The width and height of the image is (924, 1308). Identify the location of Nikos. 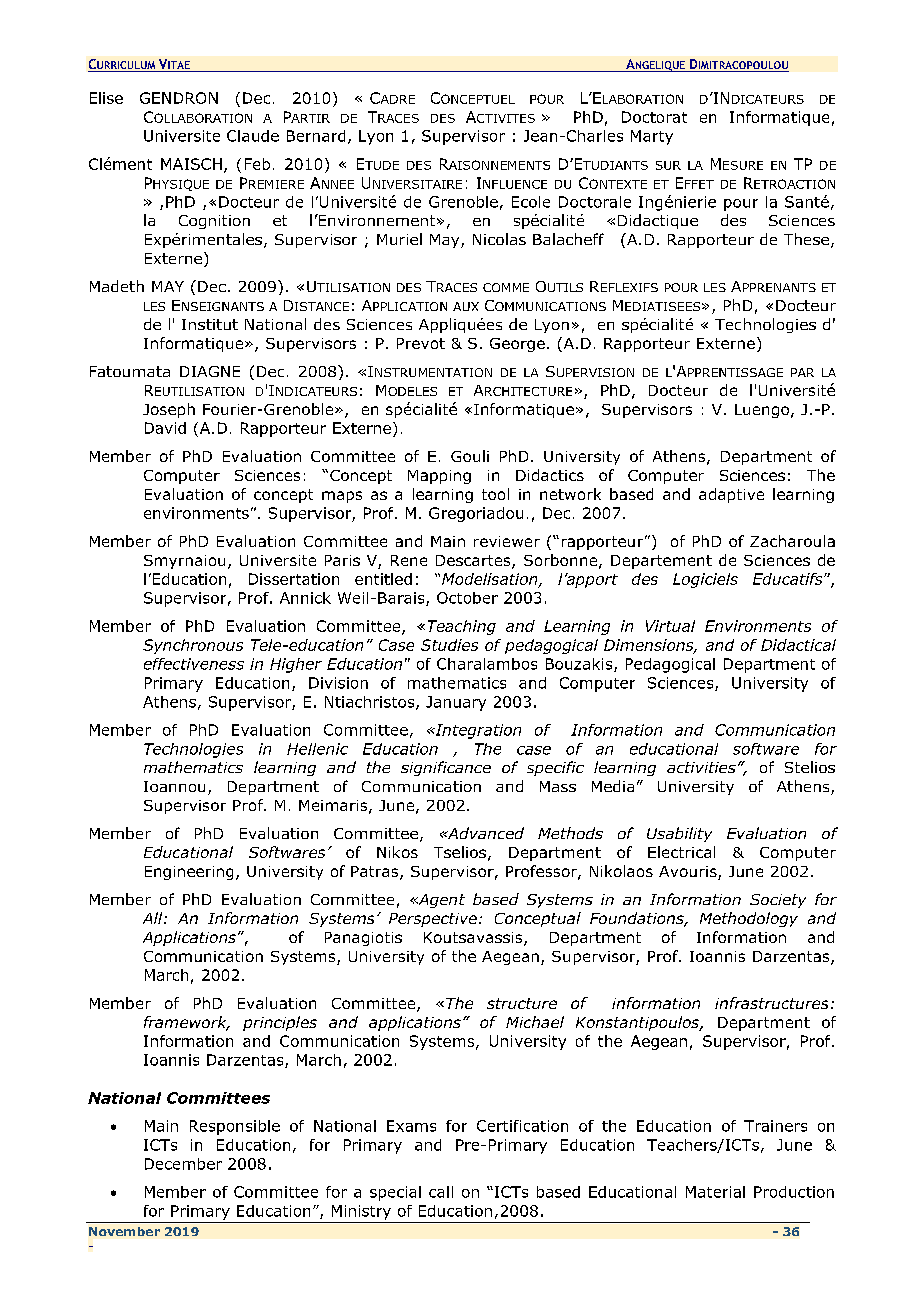
(397, 852).
